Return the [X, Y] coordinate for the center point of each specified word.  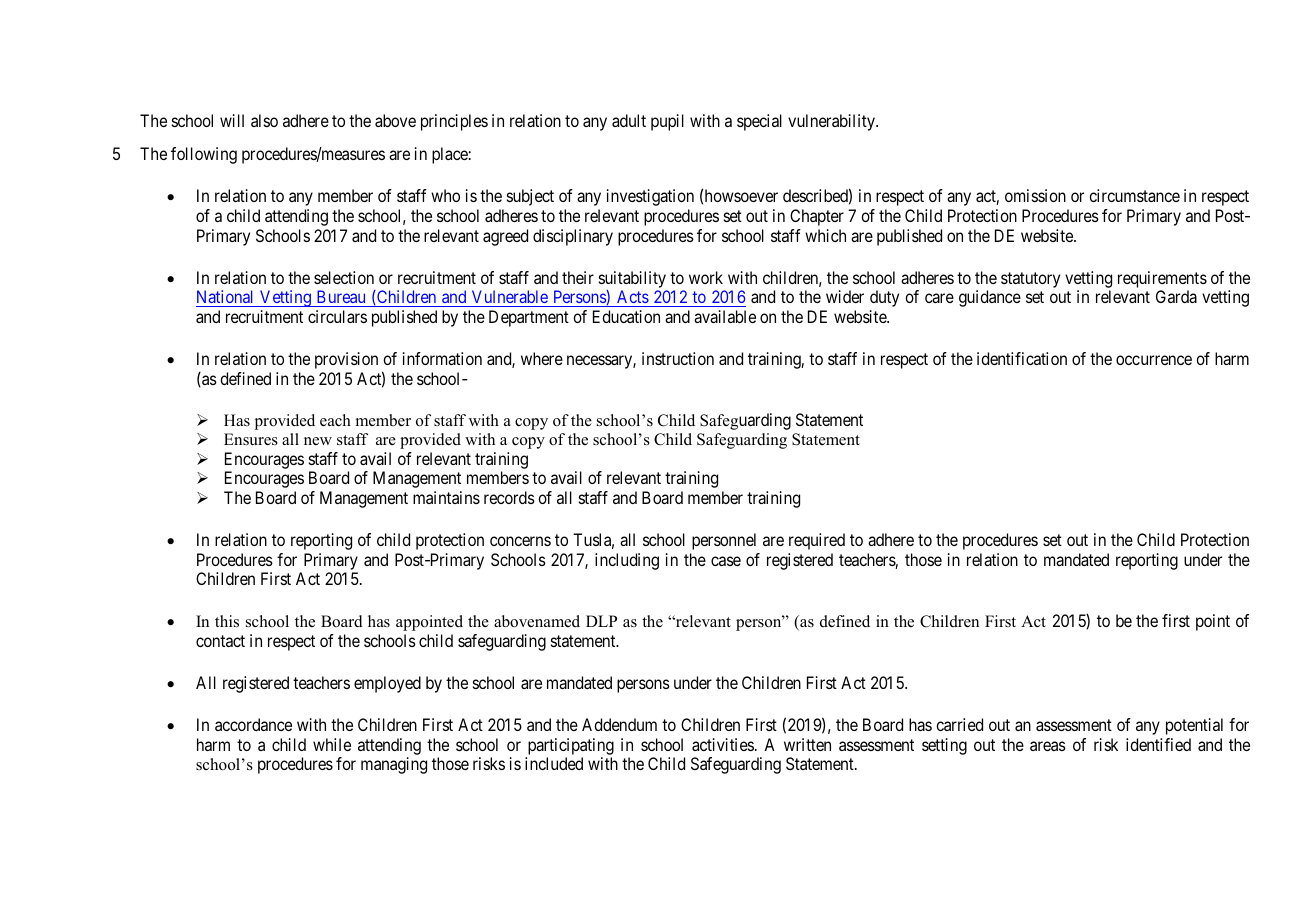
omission [1035, 195]
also [264, 120]
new [318, 441]
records [509, 497]
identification [1022, 358]
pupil [667, 122]
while [332, 744]
